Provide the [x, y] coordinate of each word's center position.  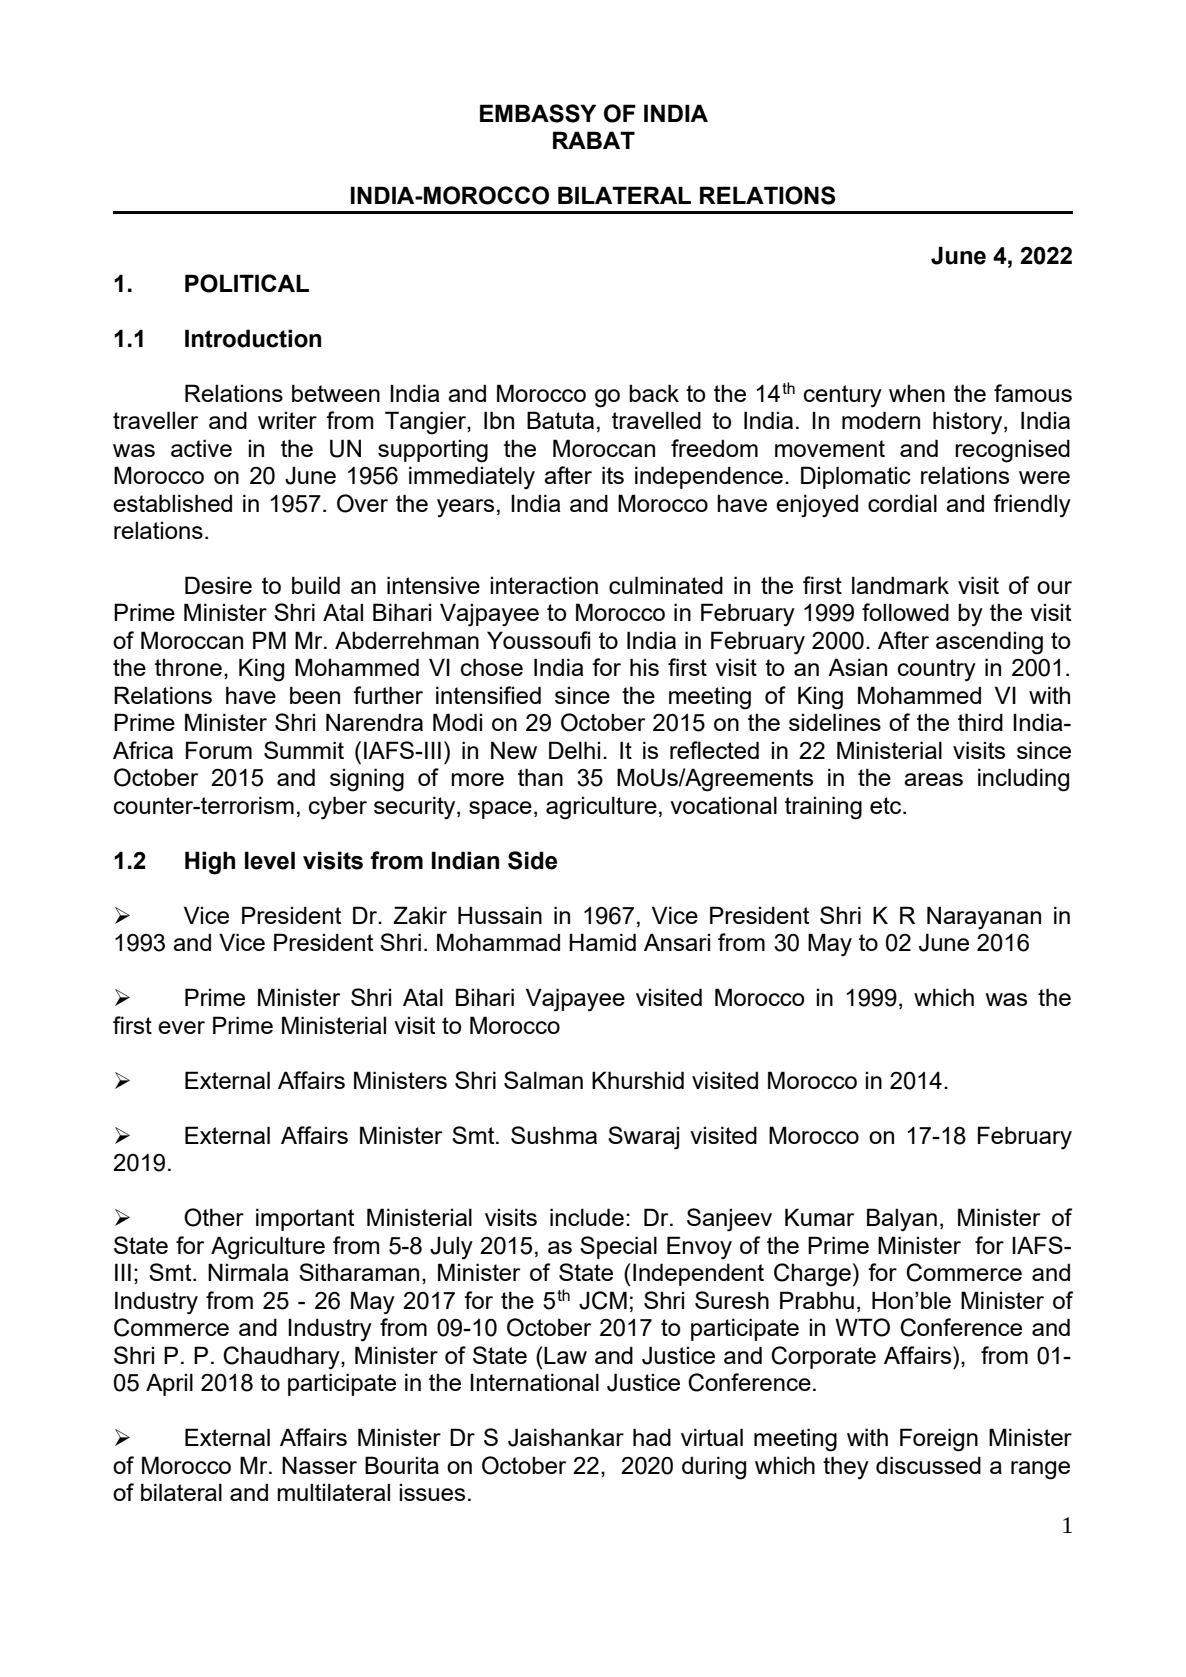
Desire [218, 585]
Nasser [319, 1465]
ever [181, 1027]
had [652, 1437]
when [917, 393]
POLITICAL [247, 283]
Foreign [939, 1440]
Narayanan [984, 918]
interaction [544, 585]
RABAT [594, 140]
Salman [543, 1080]
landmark [900, 585]
